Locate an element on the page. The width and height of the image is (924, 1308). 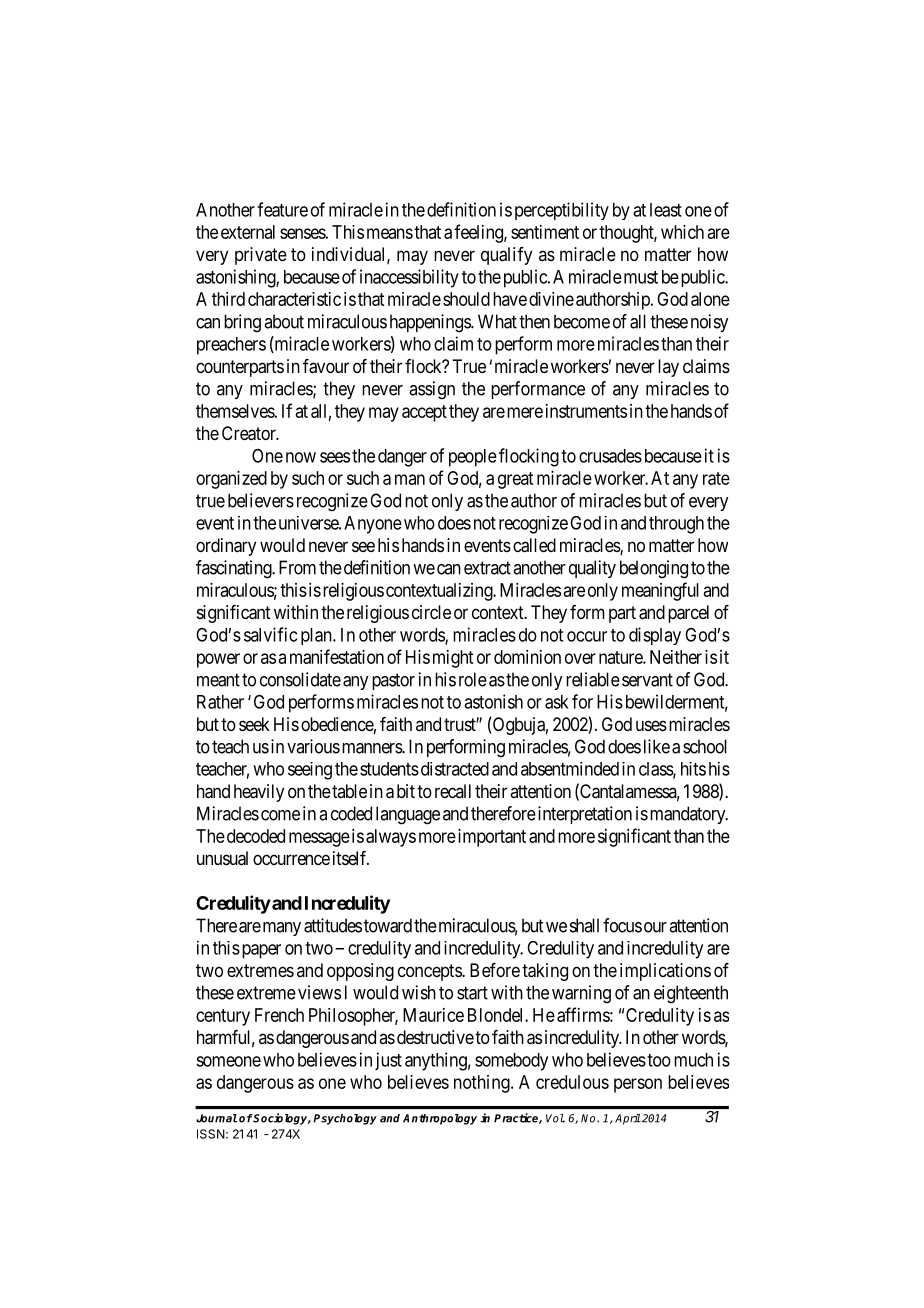
servant is located at coordinates (647, 680).
